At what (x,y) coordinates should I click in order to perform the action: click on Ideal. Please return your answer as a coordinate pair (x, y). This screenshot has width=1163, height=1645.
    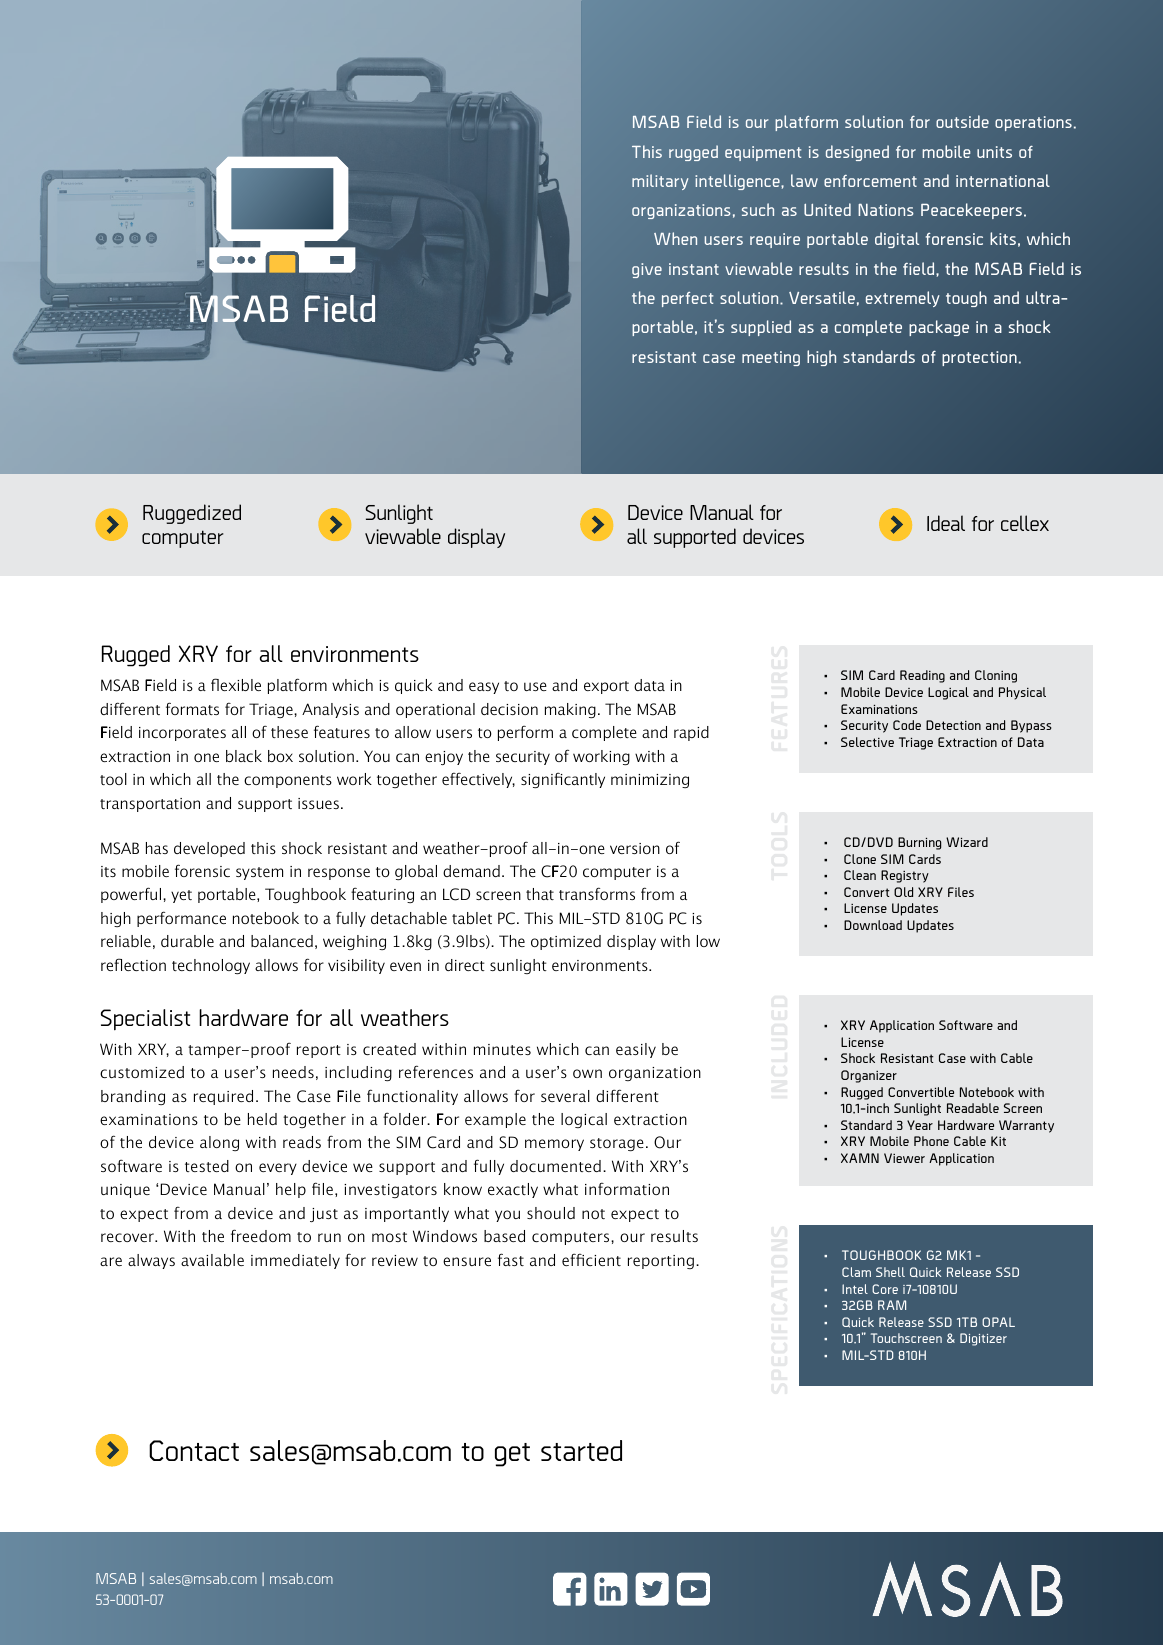
    Looking at the image, I should click on (946, 523).
